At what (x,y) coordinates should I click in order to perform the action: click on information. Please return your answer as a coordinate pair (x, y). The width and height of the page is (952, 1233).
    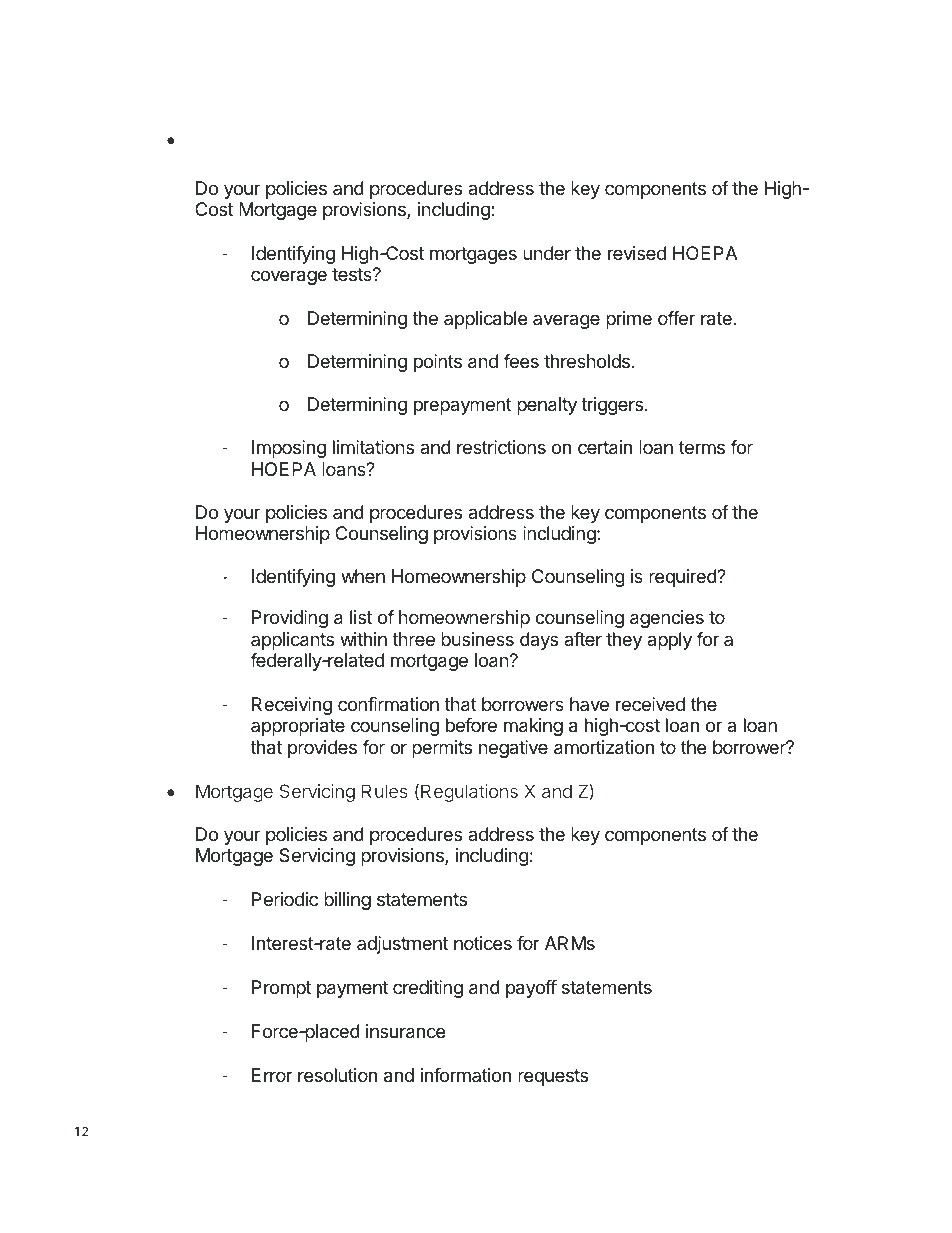
    Looking at the image, I should click on (466, 1075).
